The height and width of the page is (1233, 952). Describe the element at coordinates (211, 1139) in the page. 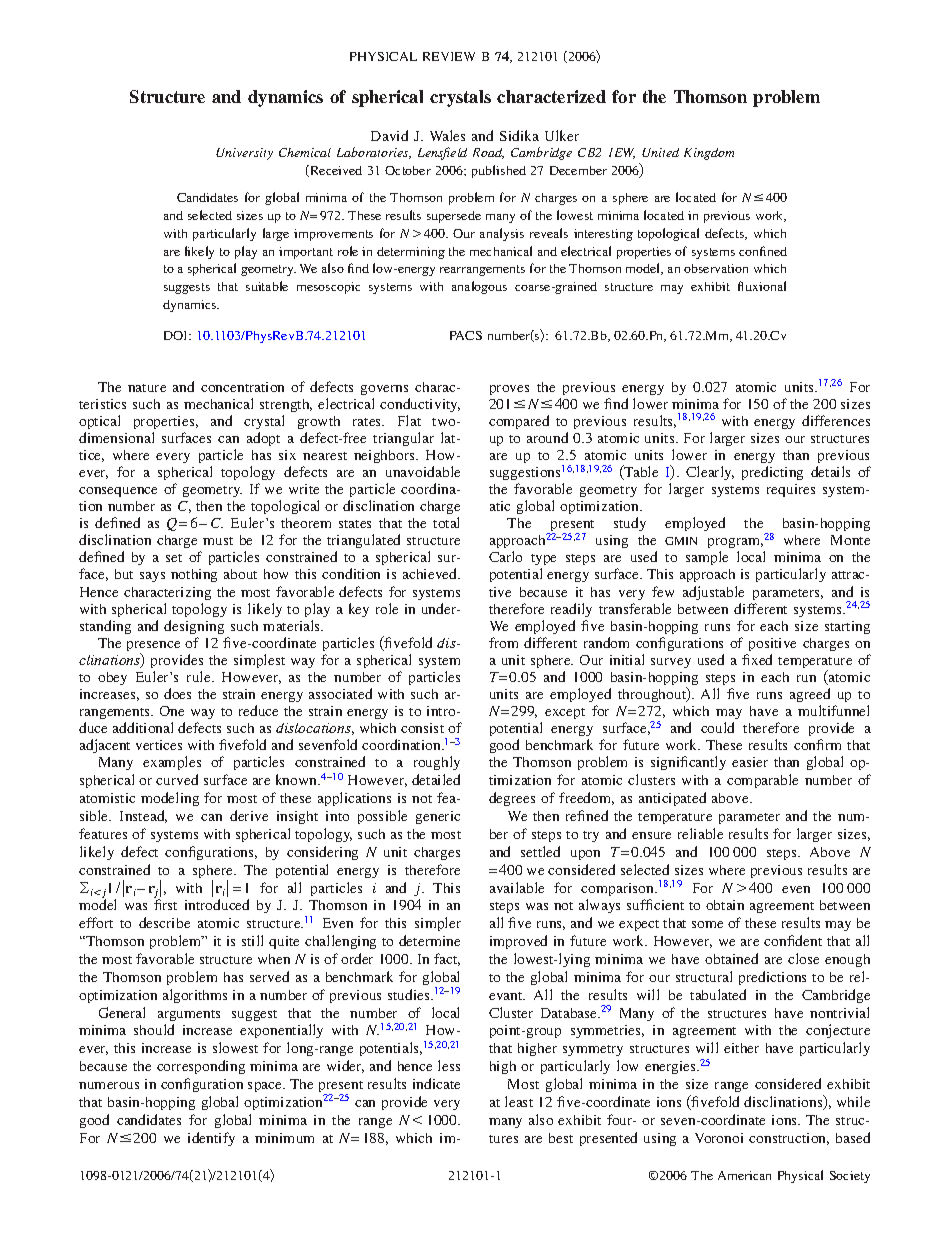

I see `identify` at that location.
